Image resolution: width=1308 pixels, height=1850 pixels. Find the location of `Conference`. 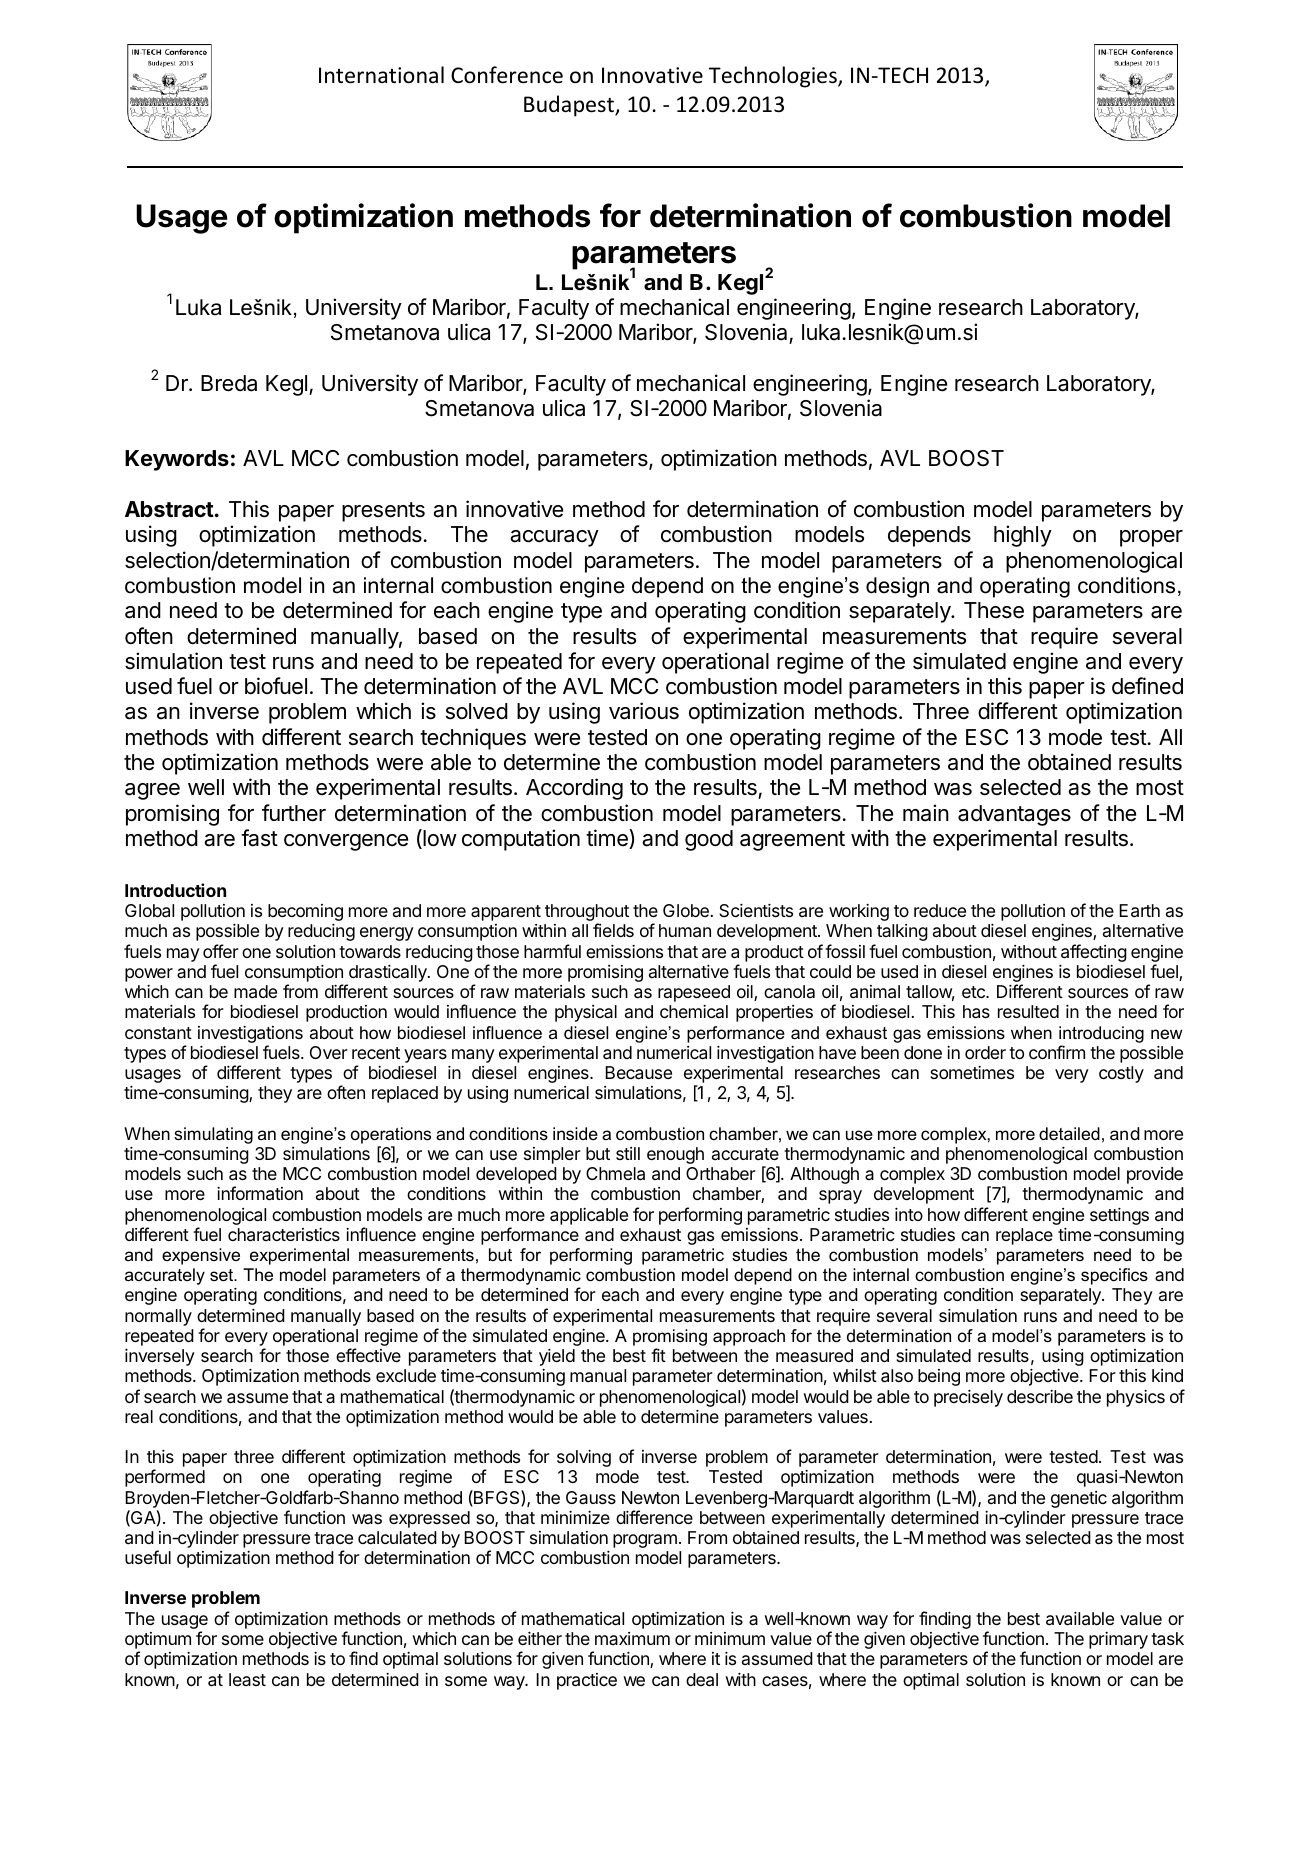

Conference is located at coordinates (507, 75).
